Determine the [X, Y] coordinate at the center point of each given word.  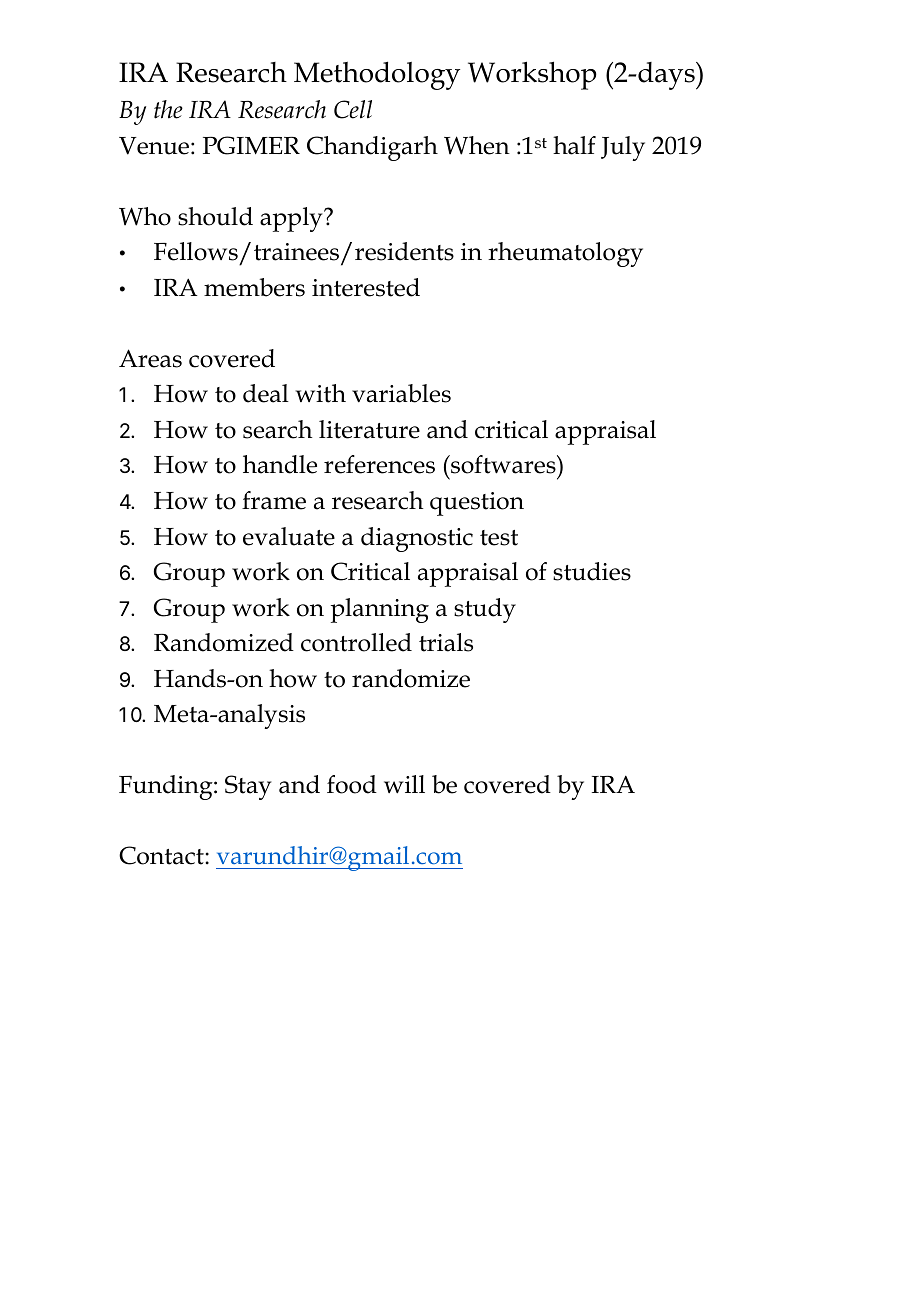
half [574, 145]
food [352, 784]
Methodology [377, 75]
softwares [503, 464]
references [379, 464]
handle [280, 464]
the [168, 109]
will [404, 784]
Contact [162, 855]
